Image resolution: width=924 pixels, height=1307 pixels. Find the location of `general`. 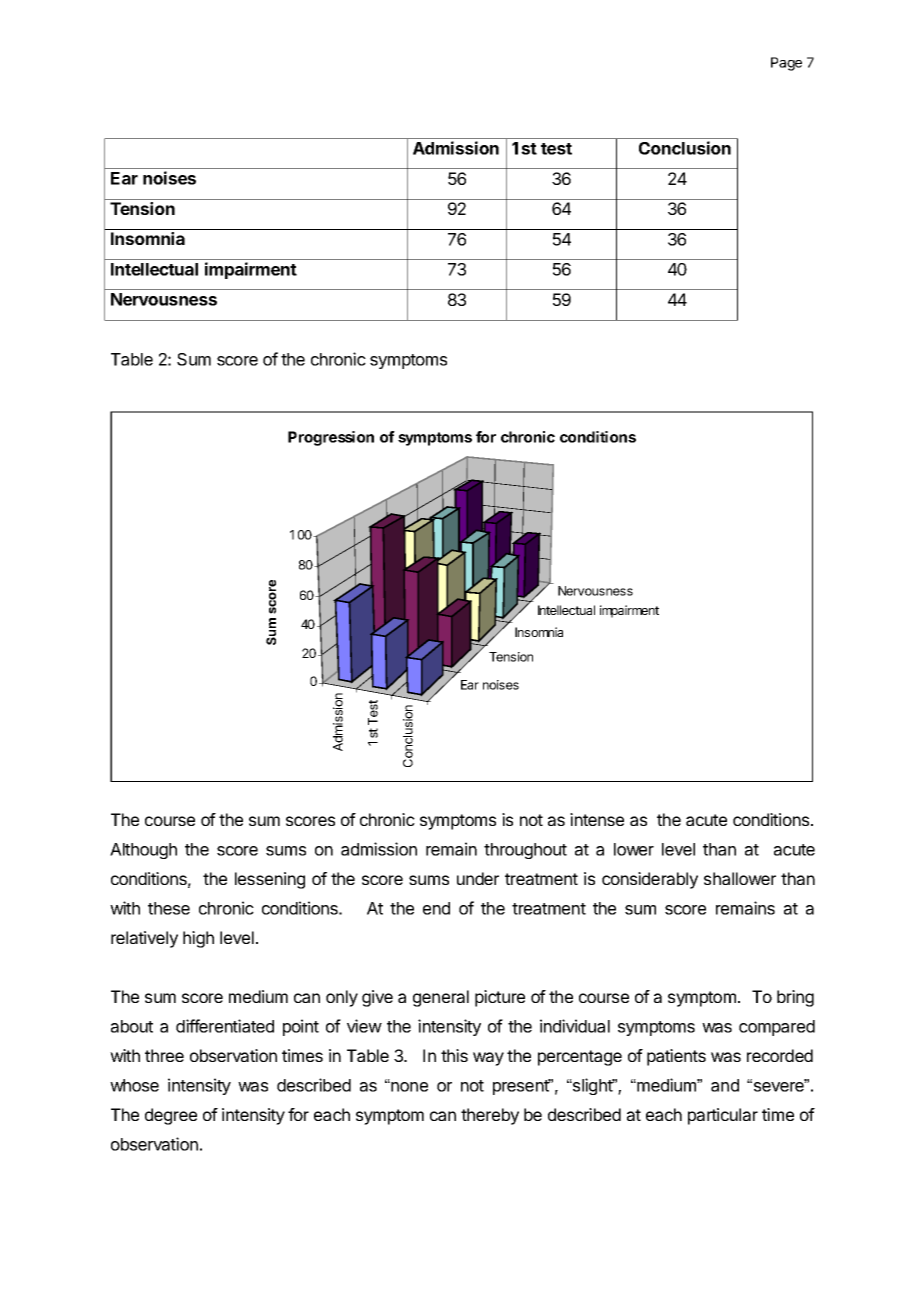

general is located at coordinates (441, 998).
